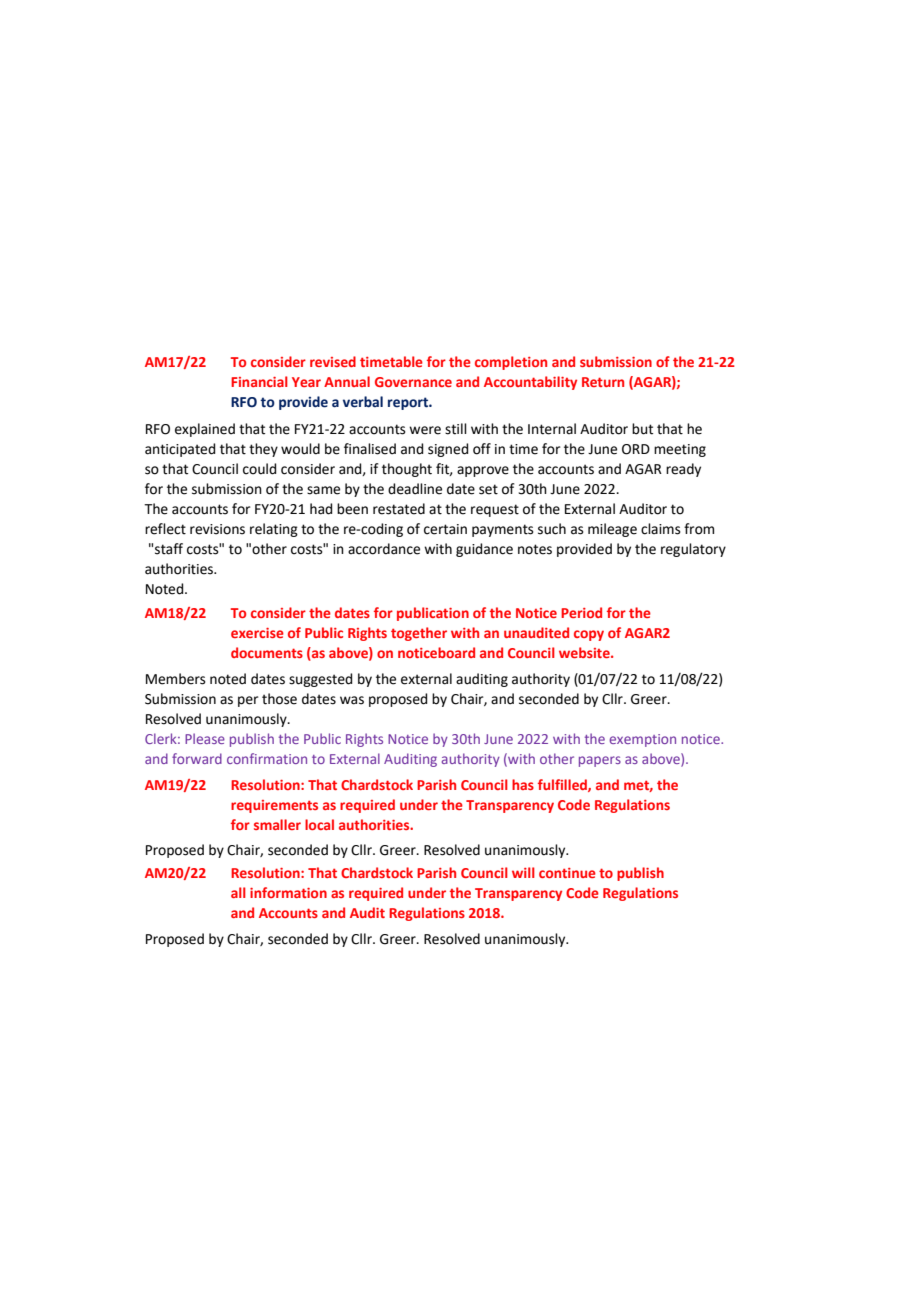 This screenshot has width=924, height=1308. Describe the element at coordinates (288, 892) in the screenshot. I see `information` at that location.
